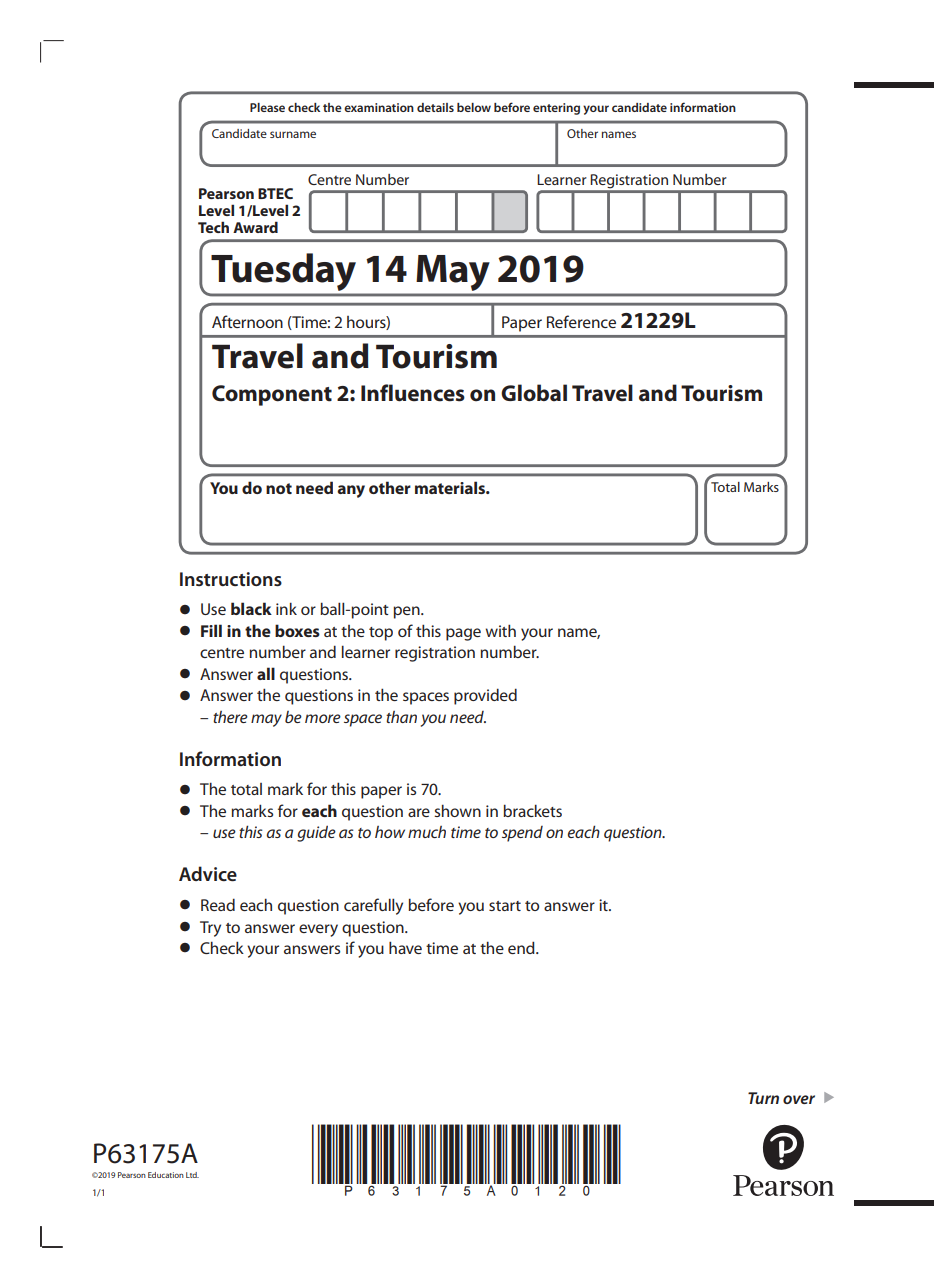  Describe the element at coordinates (763, 1098) in the screenshot. I see `Turn` at that location.
